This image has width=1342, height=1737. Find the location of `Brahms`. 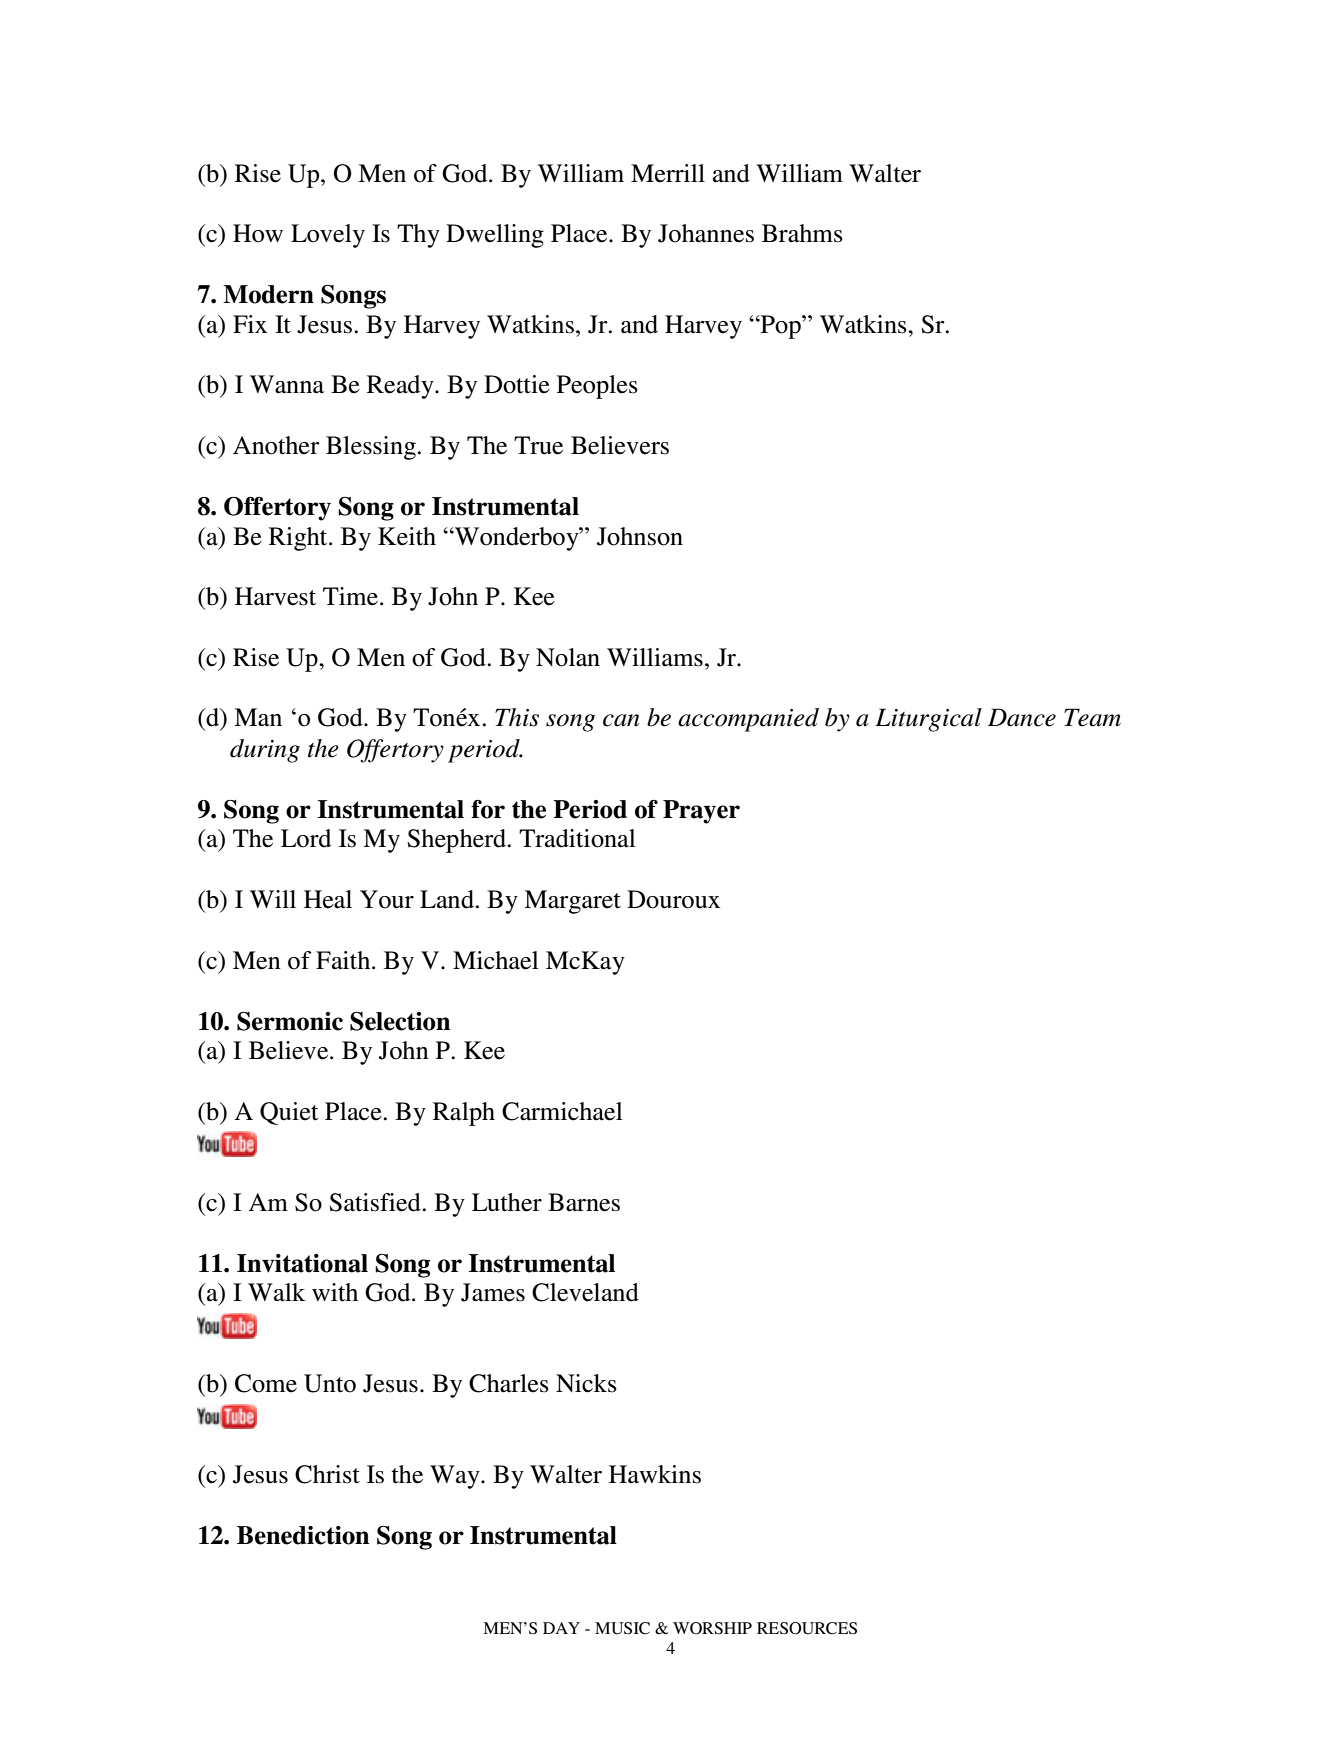

Brahms is located at coordinates (802, 233).
